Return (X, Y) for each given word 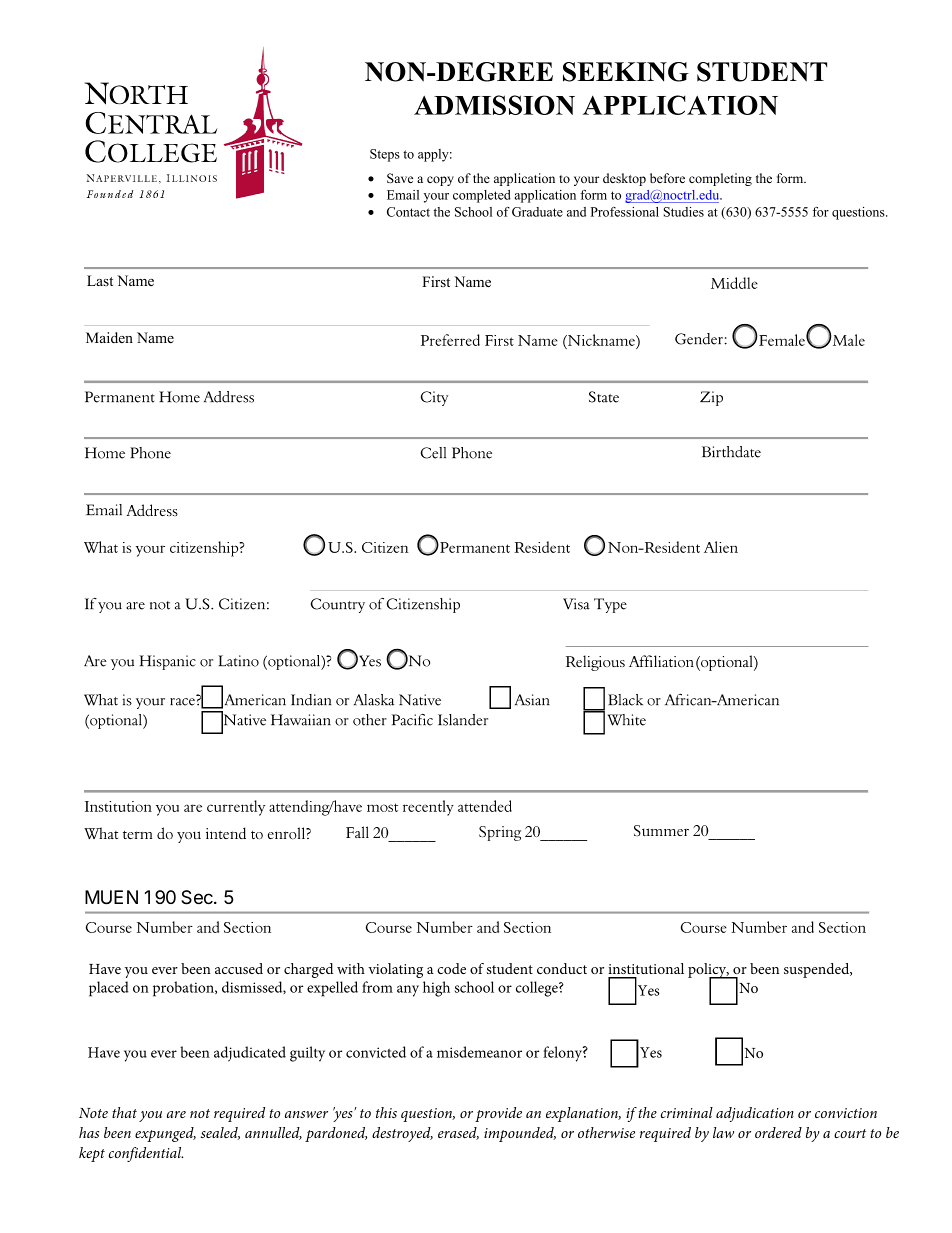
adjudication (755, 1114)
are (176, 1114)
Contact (408, 212)
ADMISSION (494, 105)
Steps (385, 155)
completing (720, 179)
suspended (818, 970)
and (576, 212)
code (451, 968)
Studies (683, 212)
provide (498, 1114)
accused (239, 968)
